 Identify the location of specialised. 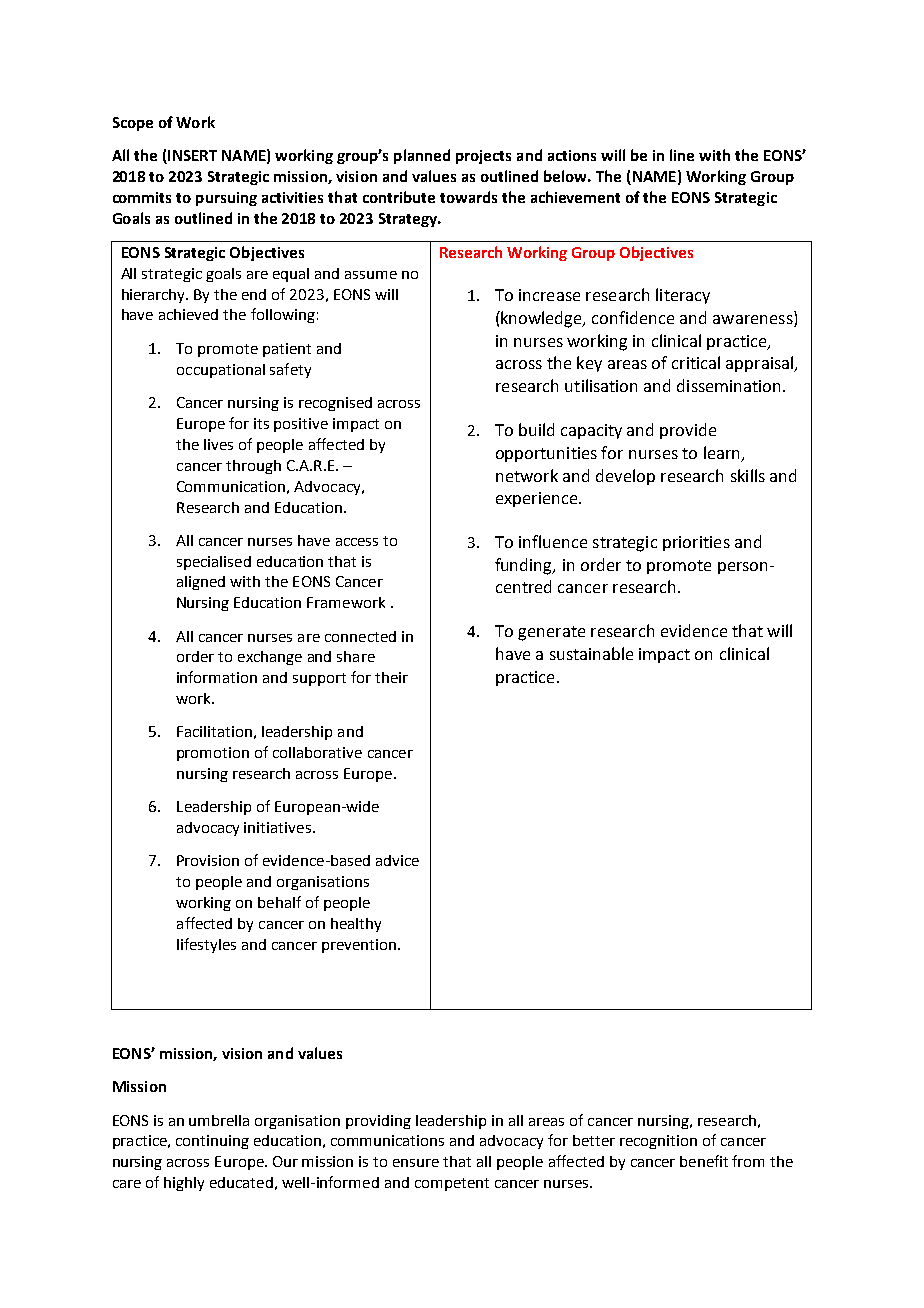
(214, 563).
